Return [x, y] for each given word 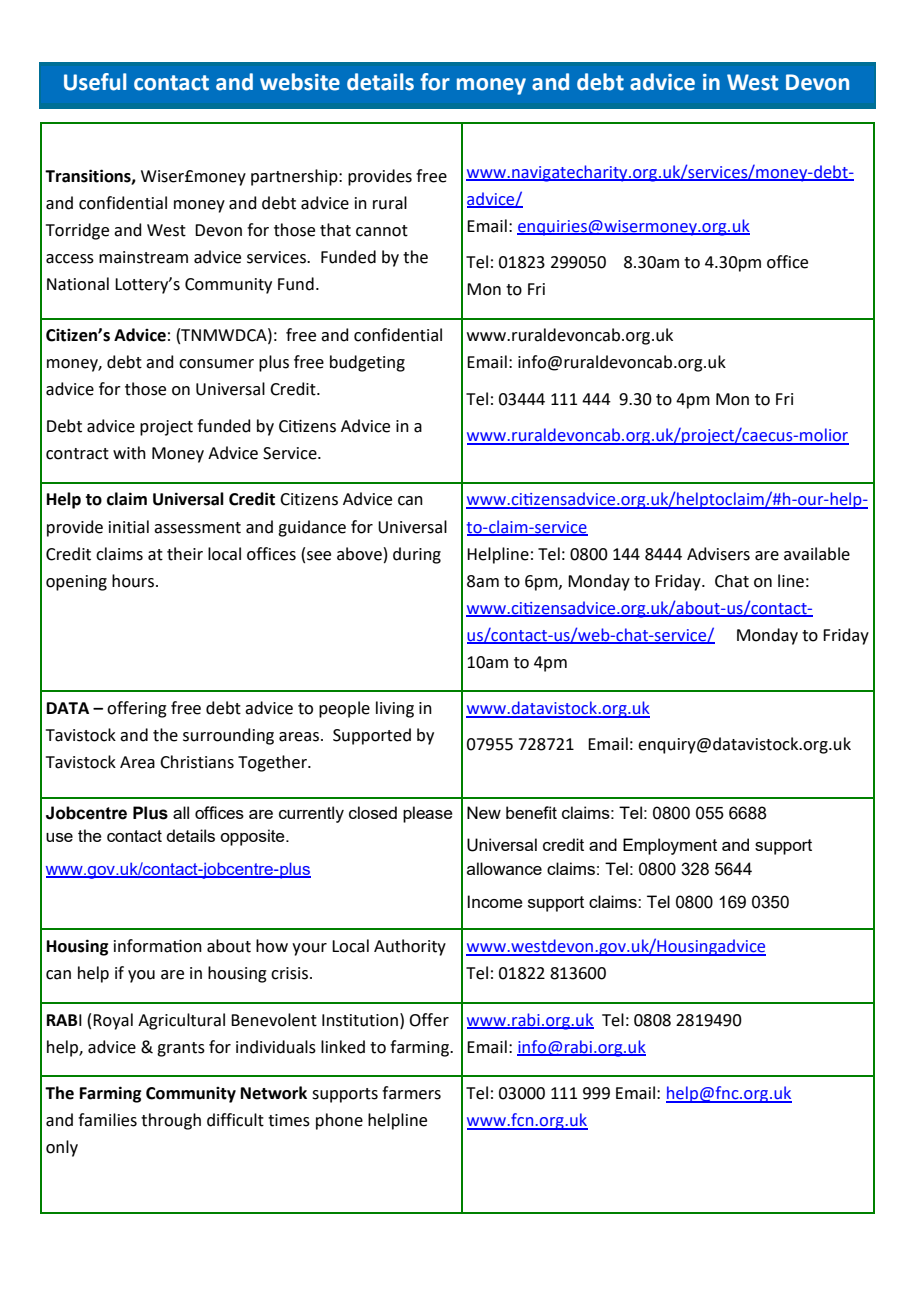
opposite [253, 837]
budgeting [367, 363]
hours [133, 581]
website [300, 82]
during [417, 555]
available [817, 554]
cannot [382, 231]
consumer [216, 364]
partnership [295, 177]
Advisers [718, 554]
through [171, 1121]
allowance [504, 868]
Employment [670, 846]
